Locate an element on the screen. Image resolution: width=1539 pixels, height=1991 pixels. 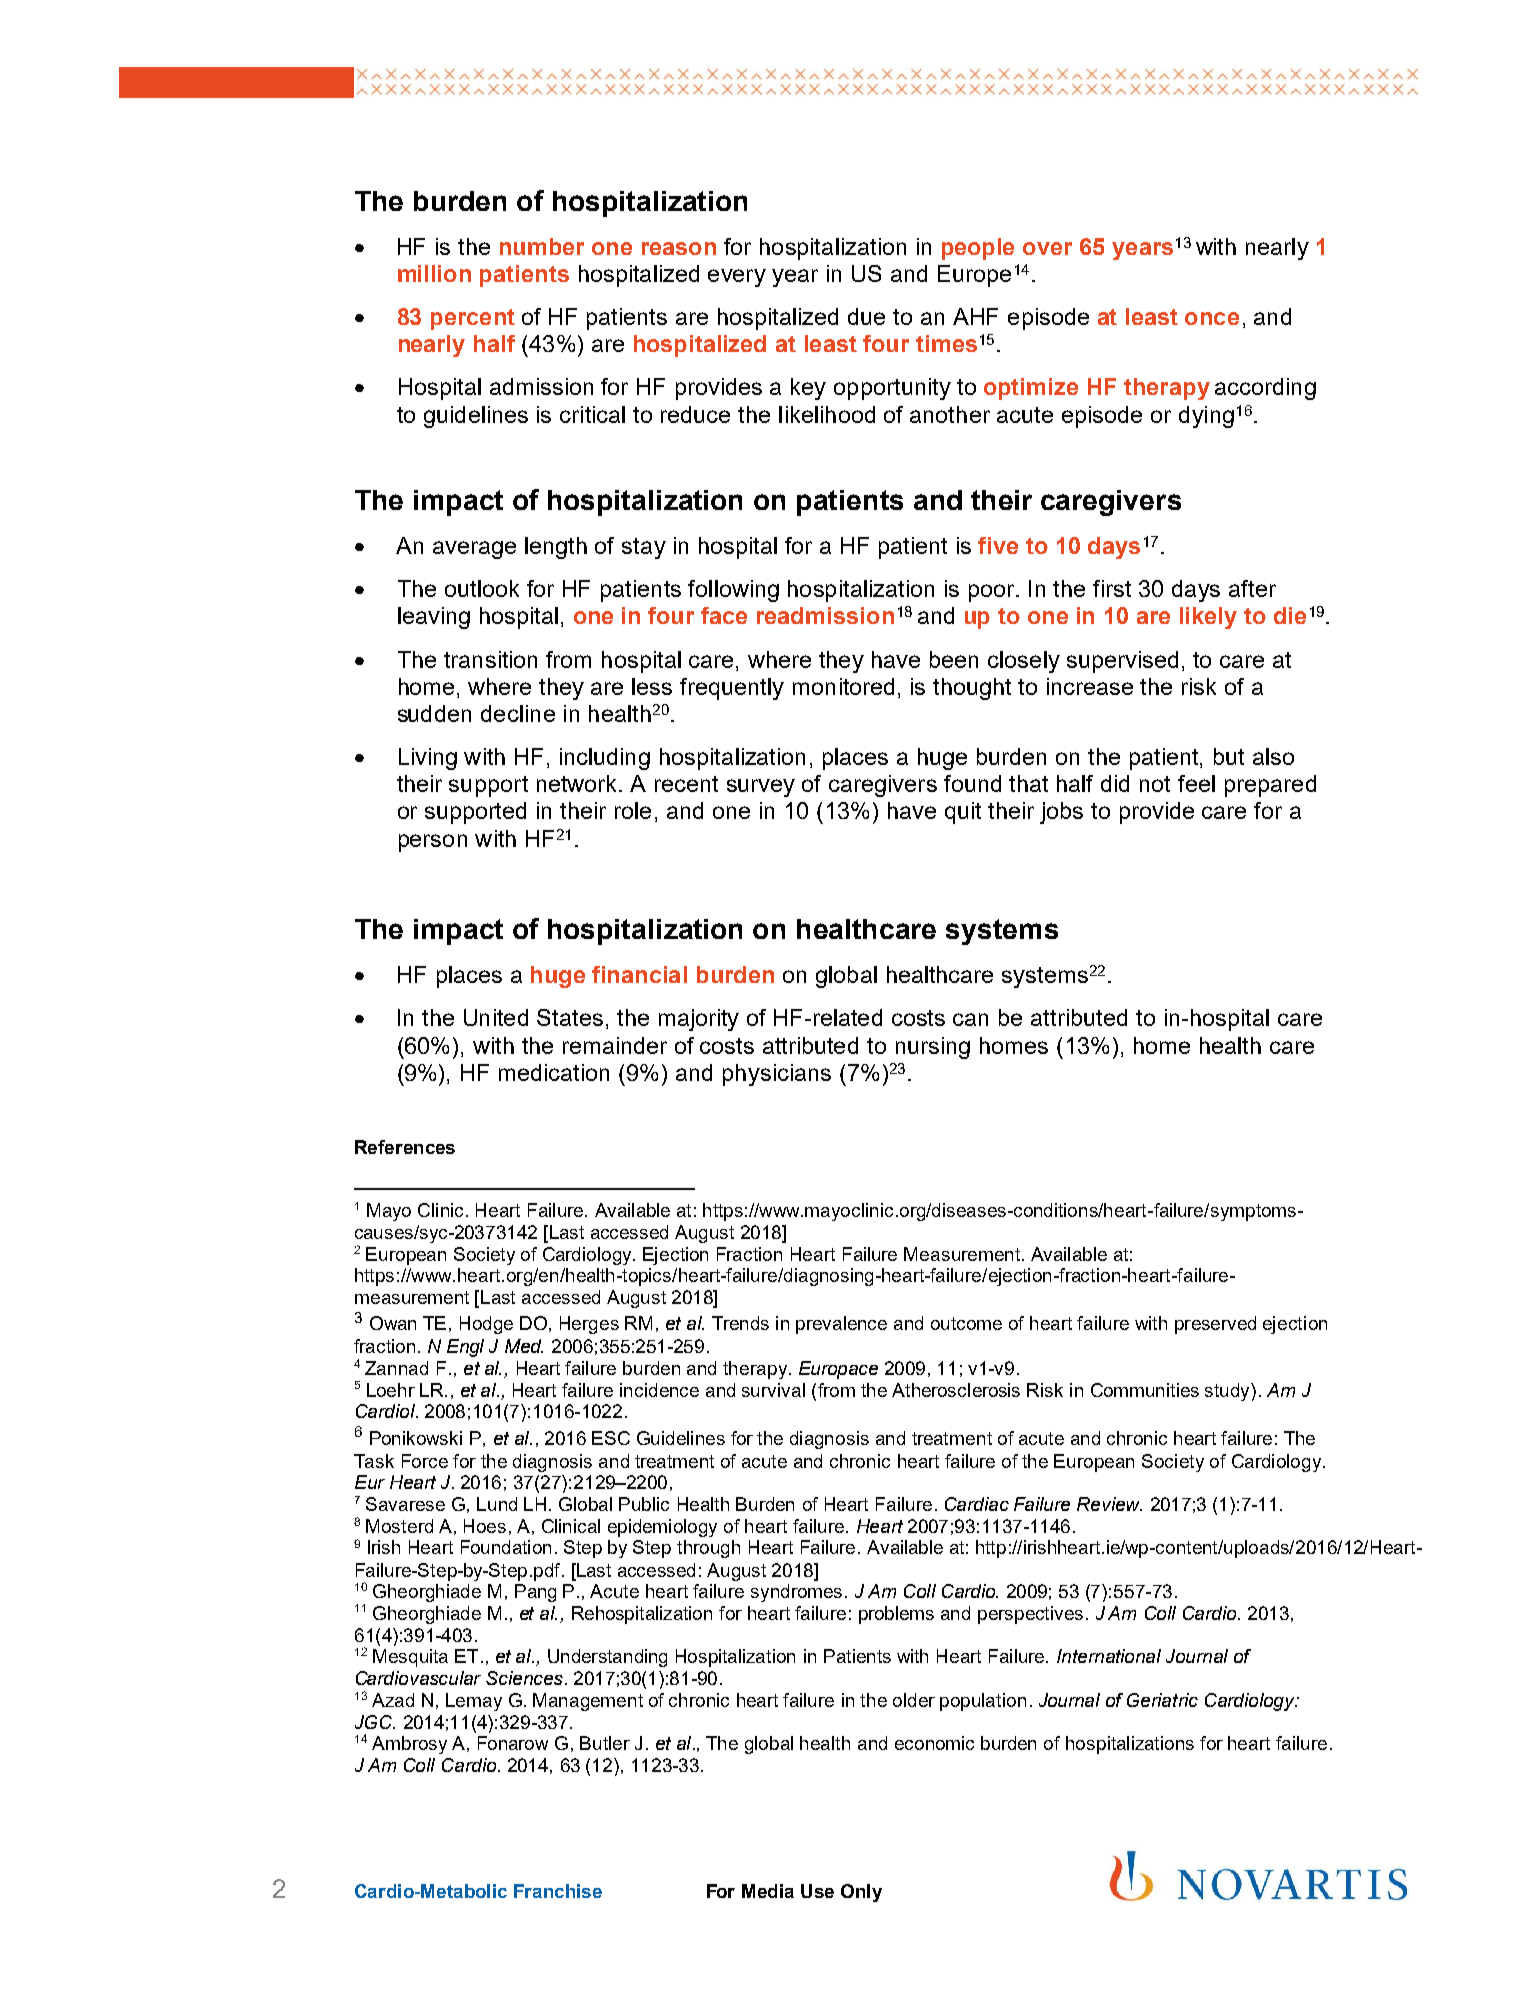
percent is located at coordinates (473, 319).
